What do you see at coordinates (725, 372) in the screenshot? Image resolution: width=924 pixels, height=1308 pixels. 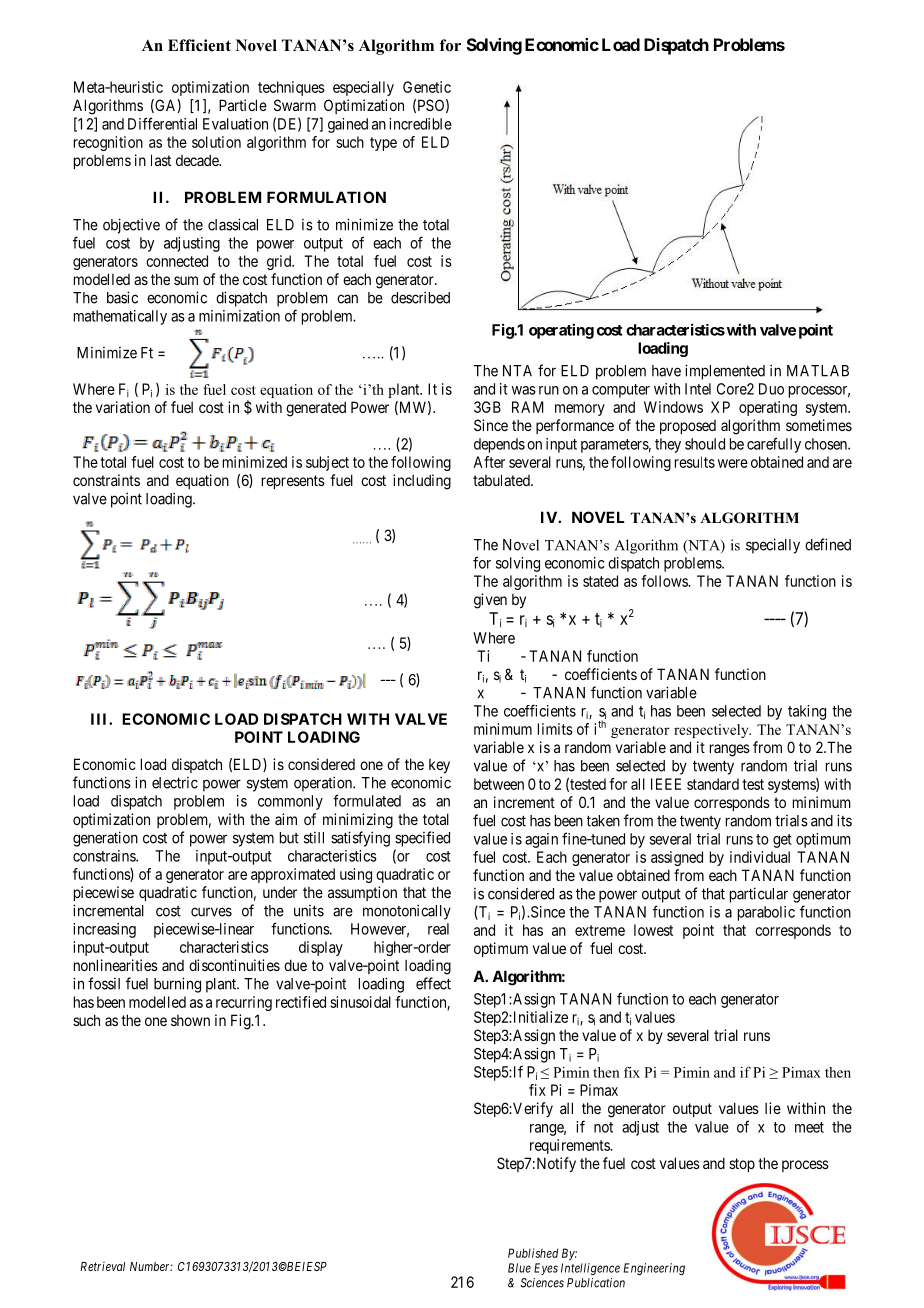 I see `implemented` at bounding box center [725, 372].
